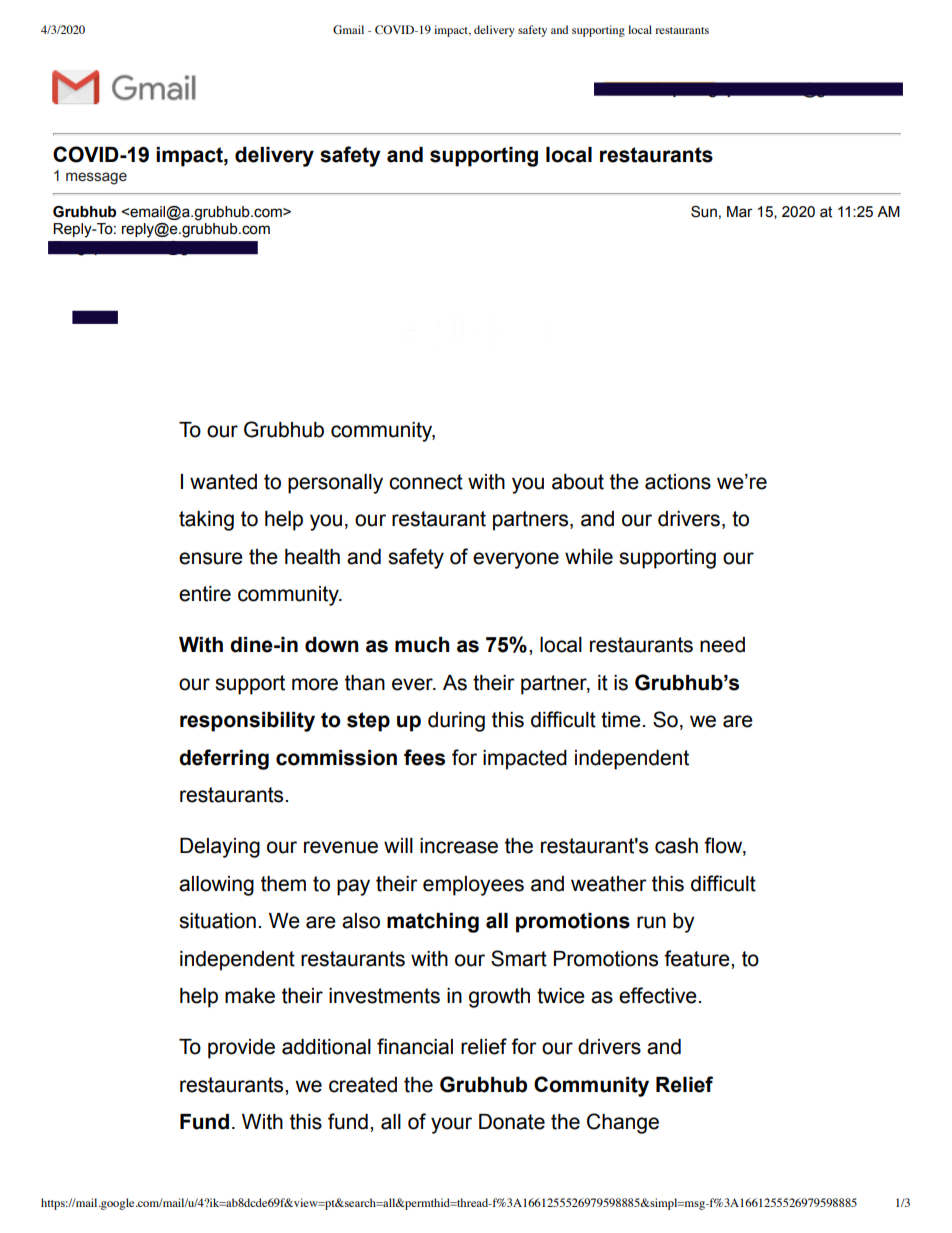  I want to click on created, so click(363, 1085).
